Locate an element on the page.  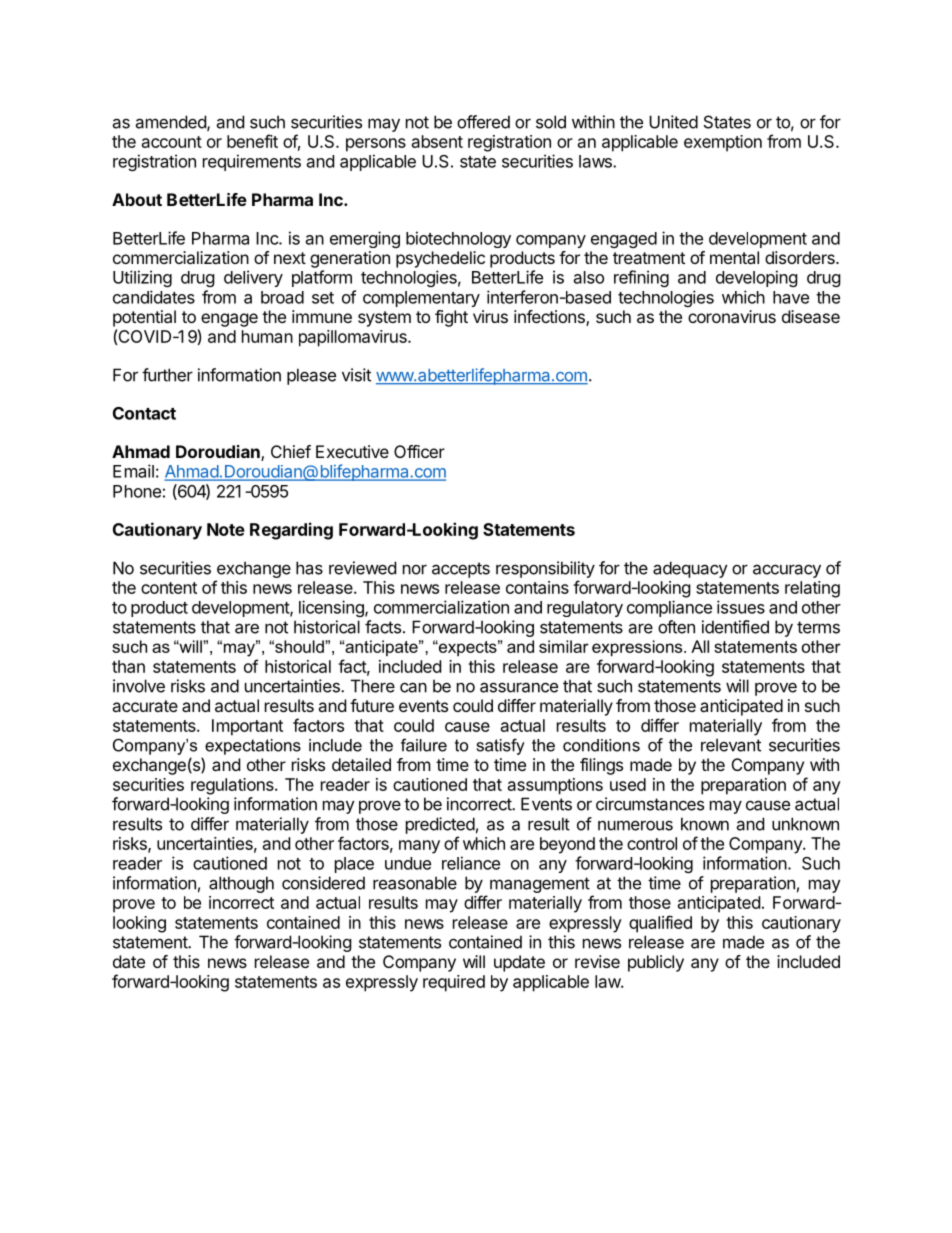
accepts is located at coordinates (461, 570).
